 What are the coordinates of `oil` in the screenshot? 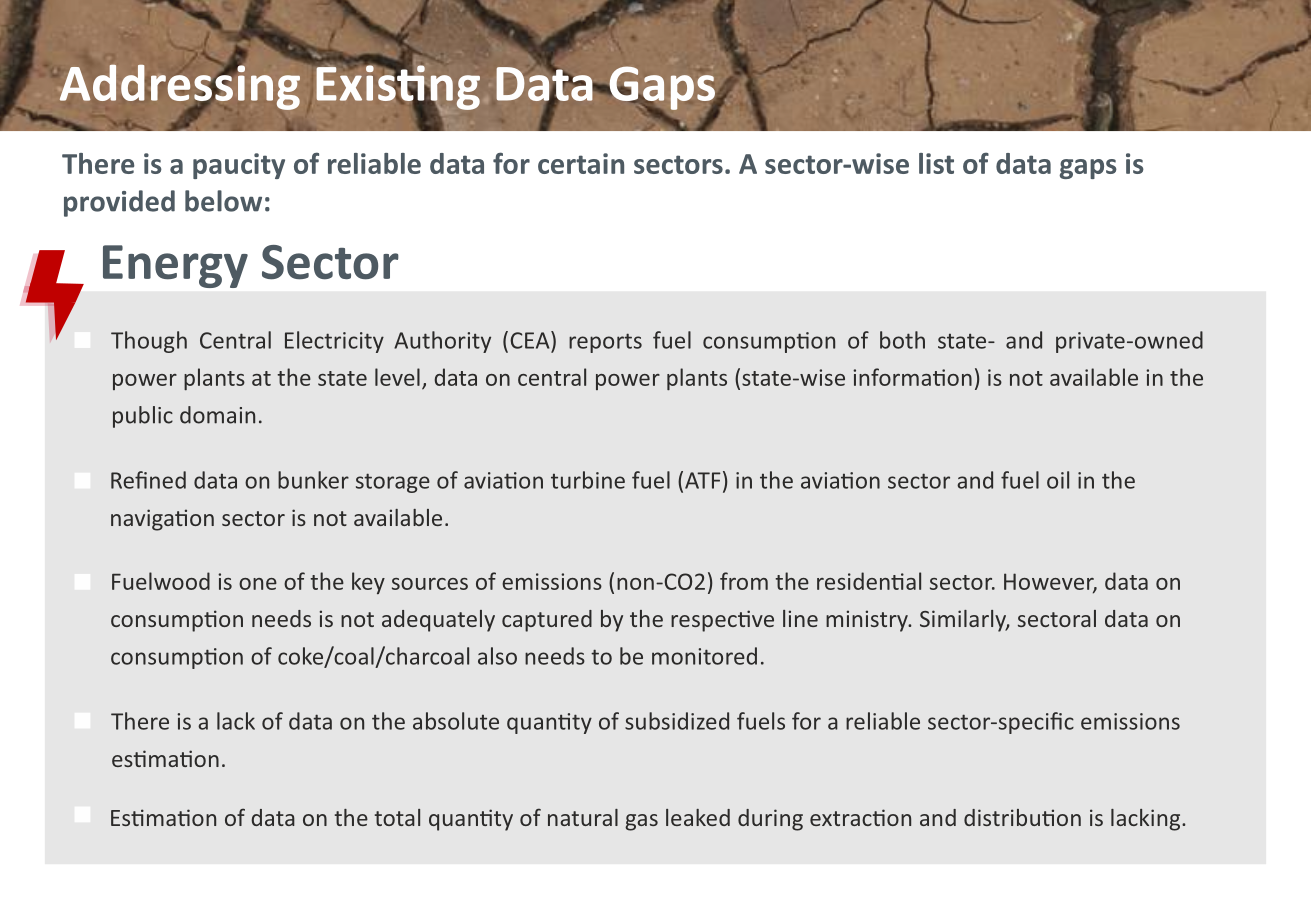 It's located at (1058, 480).
